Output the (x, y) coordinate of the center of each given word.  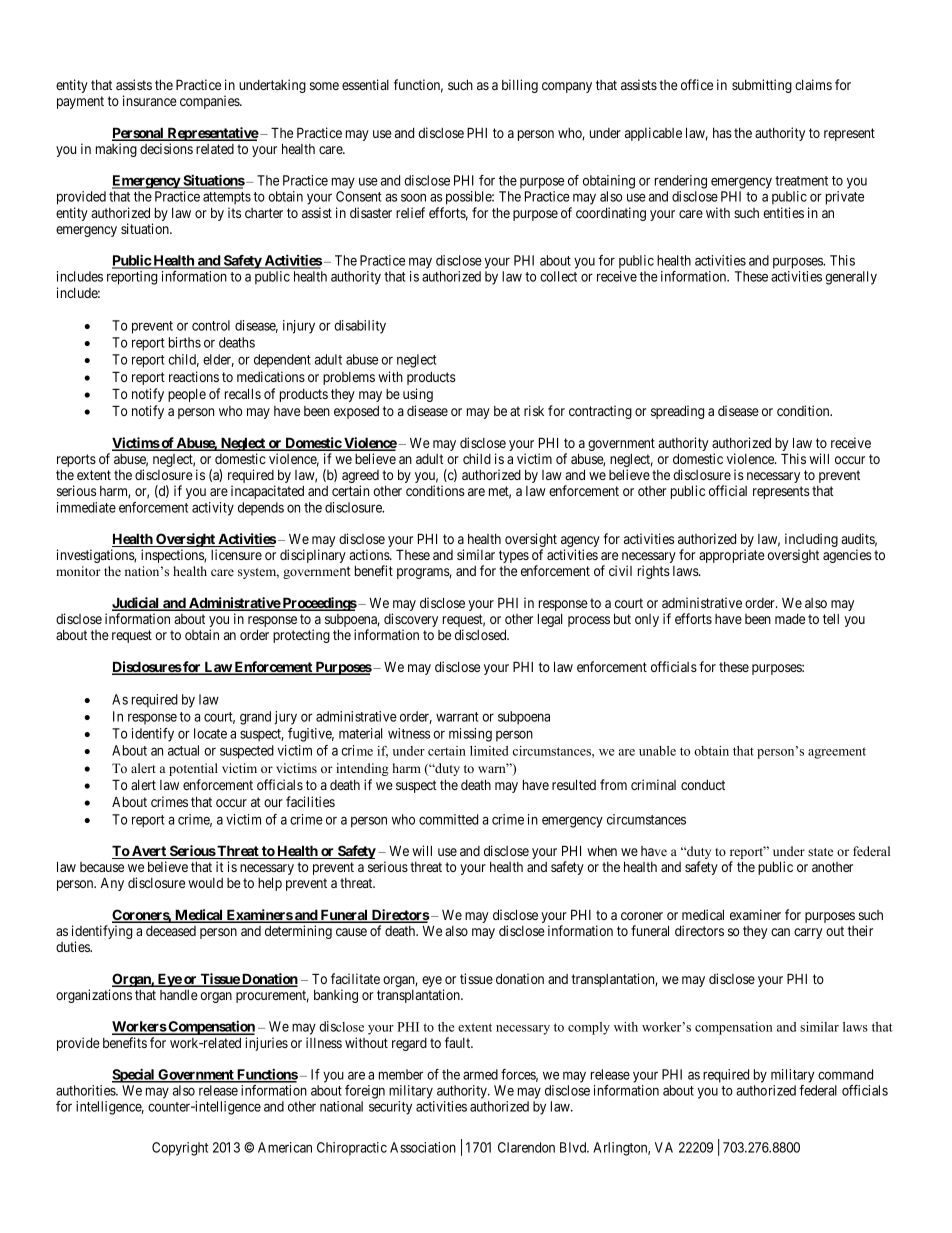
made (790, 619)
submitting (762, 86)
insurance (150, 100)
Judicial (136, 604)
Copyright (180, 1149)
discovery (411, 621)
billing (520, 86)
